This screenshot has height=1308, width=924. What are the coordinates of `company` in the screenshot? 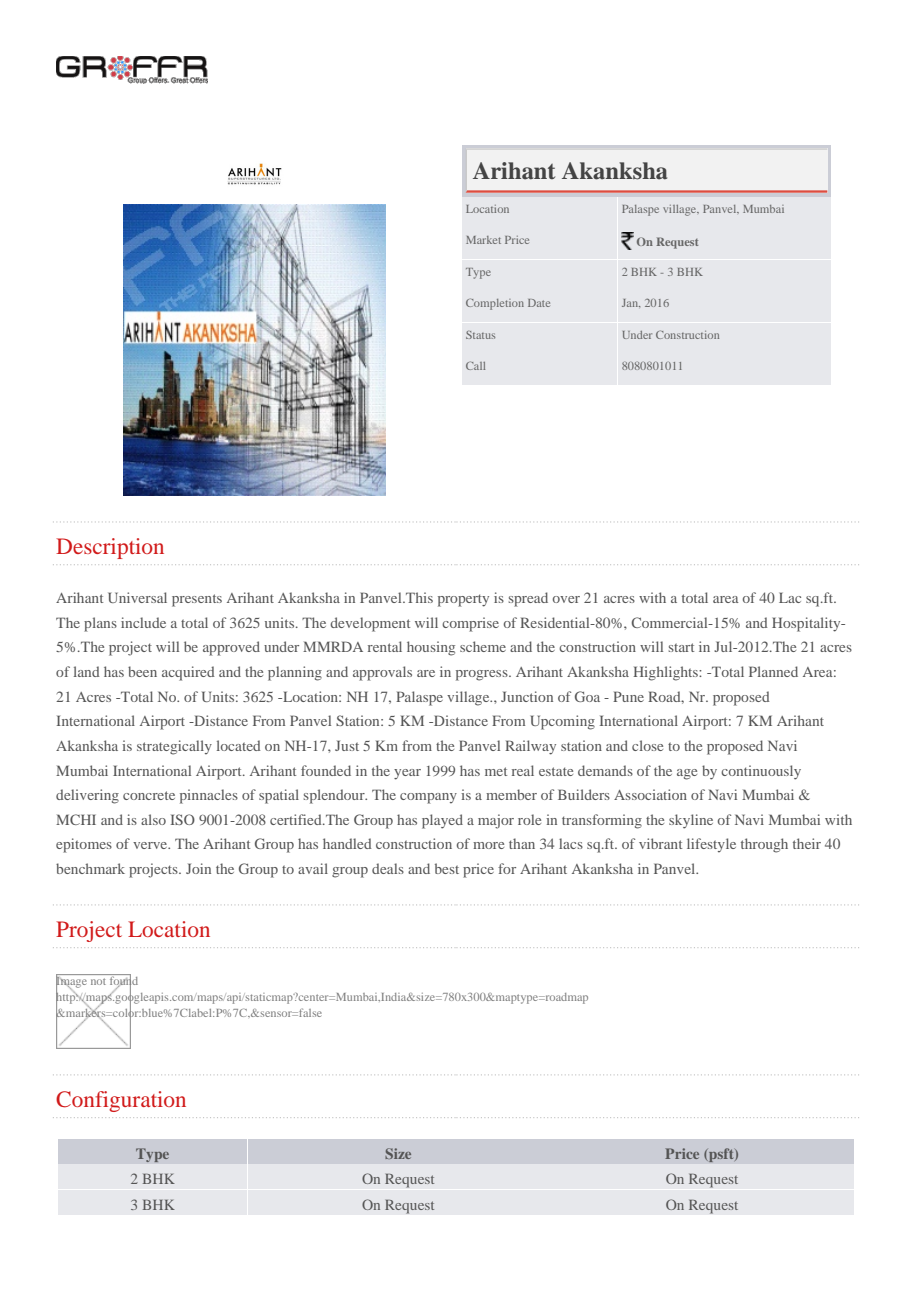 It's located at (428, 798).
